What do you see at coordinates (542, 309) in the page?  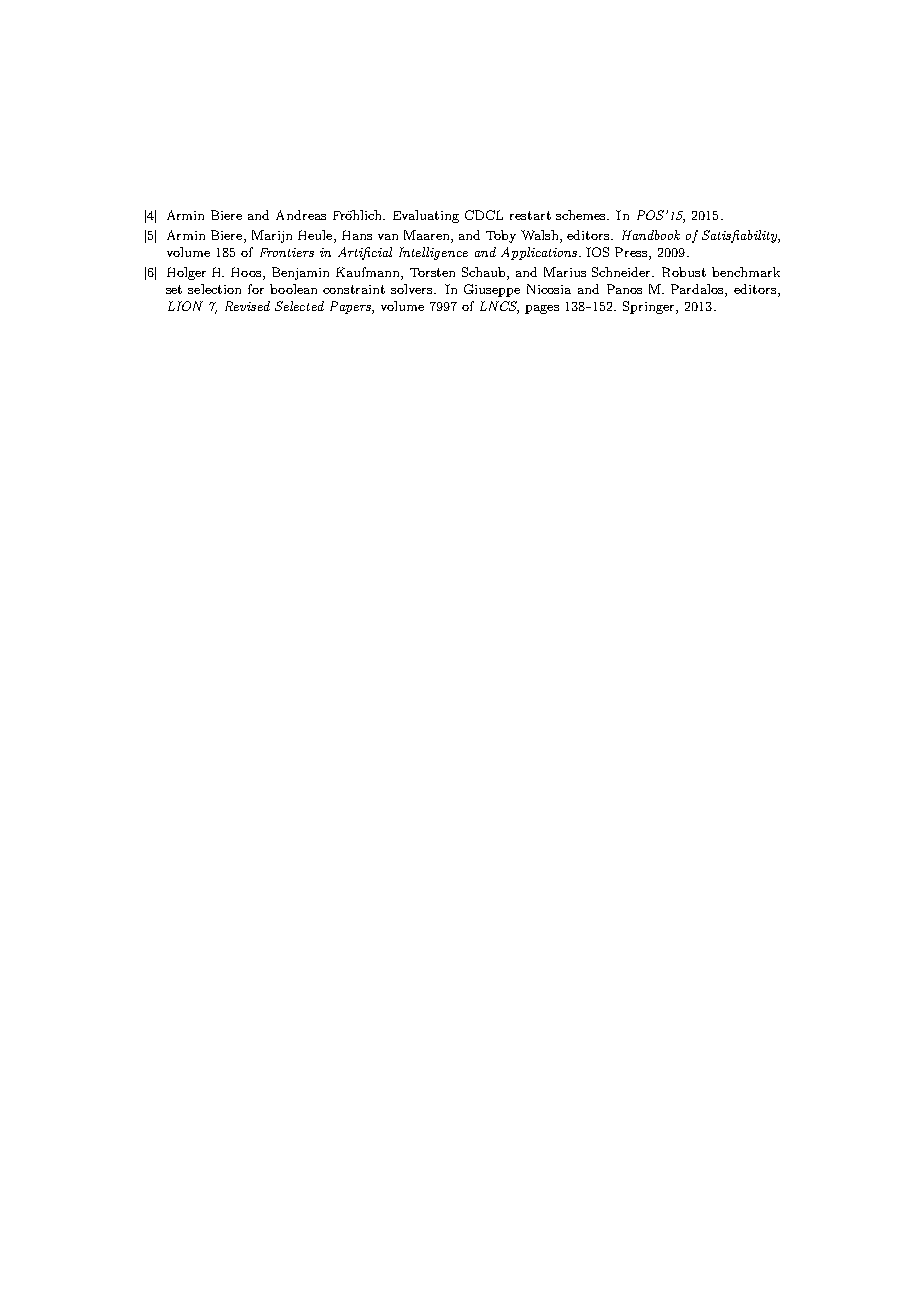 I see `pages` at bounding box center [542, 309].
